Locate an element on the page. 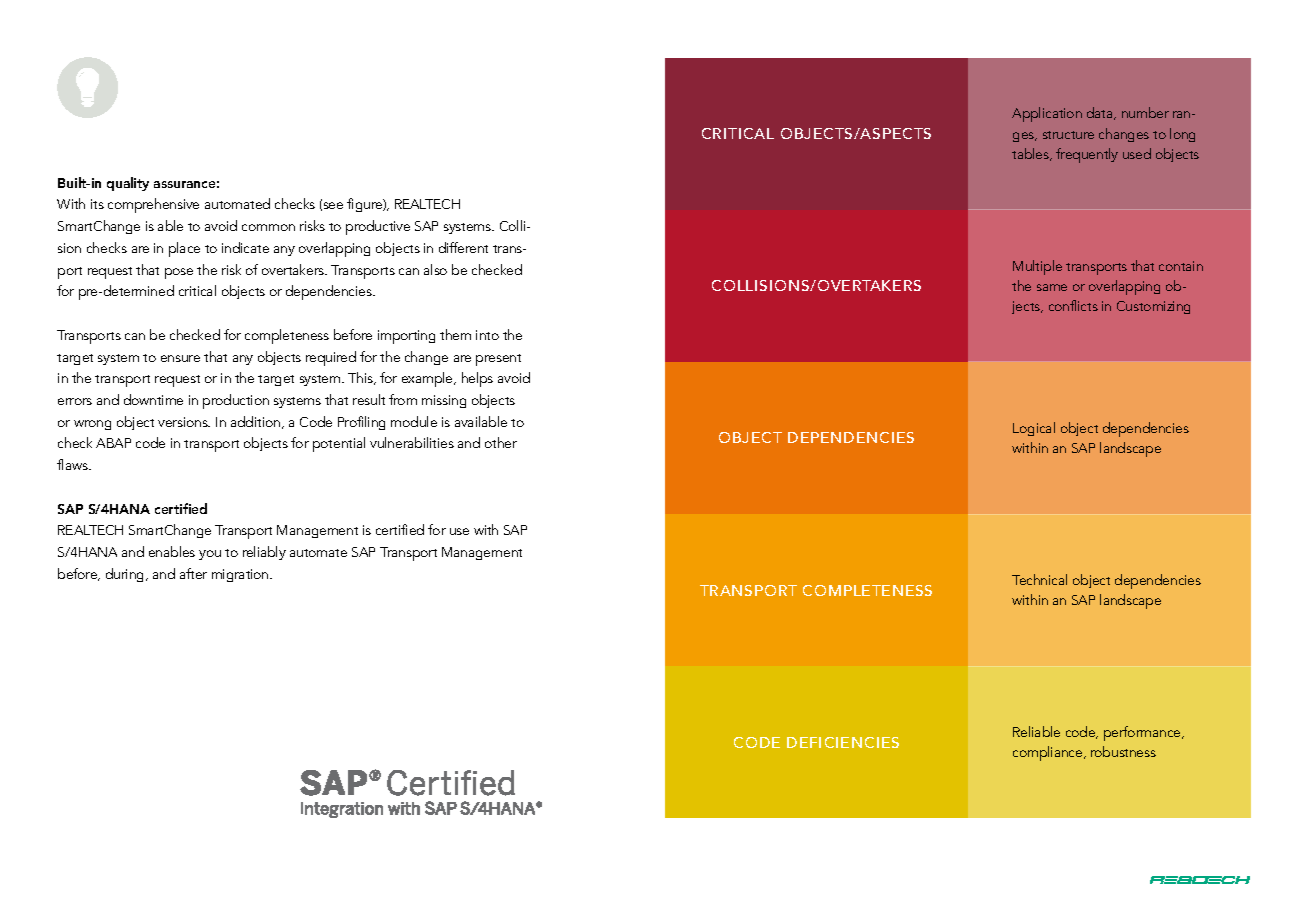 The width and height of the page is (1308, 924). other is located at coordinates (501, 442).
